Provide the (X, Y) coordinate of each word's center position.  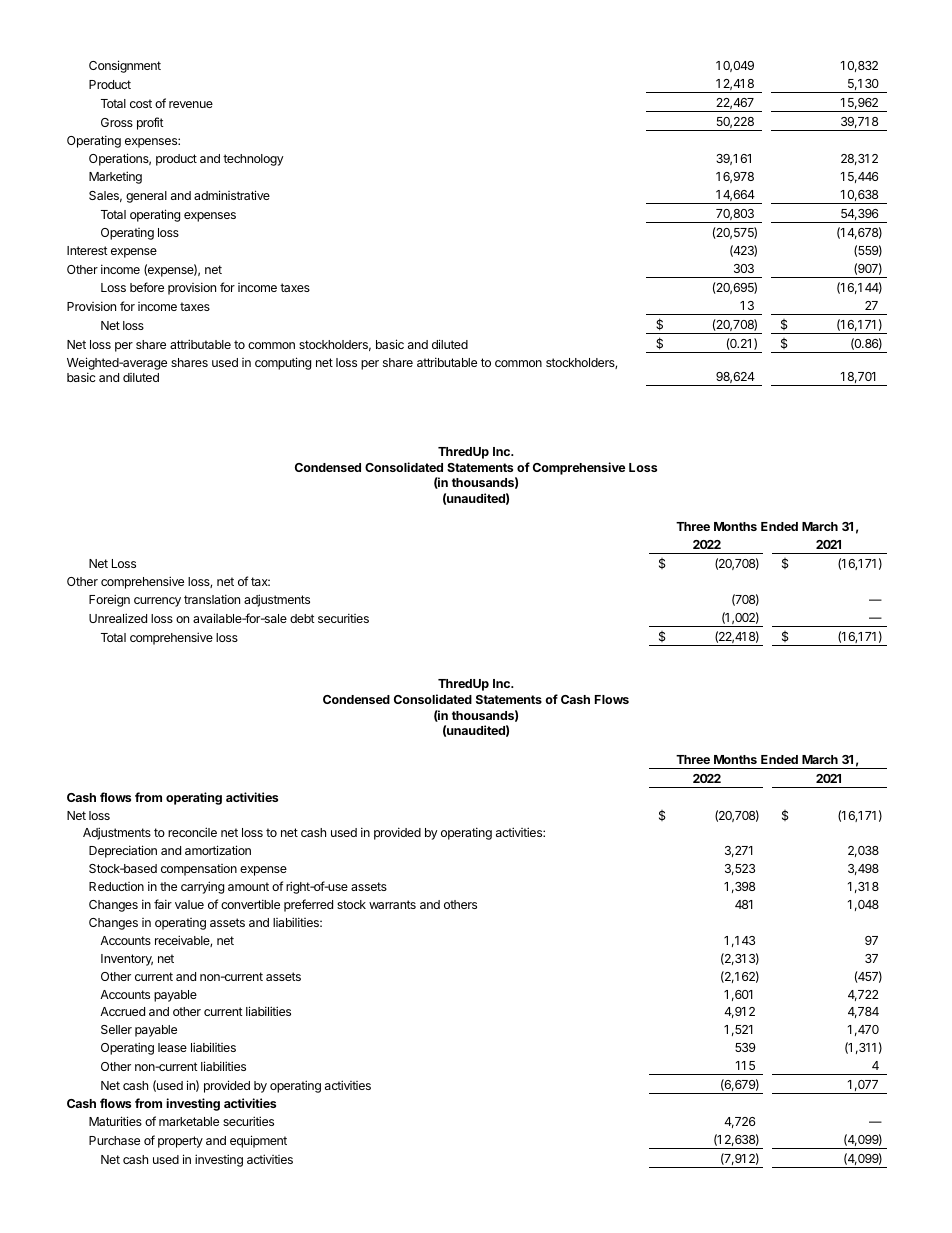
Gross (117, 122)
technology (253, 160)
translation (212, 599)
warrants (392, 904)
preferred (308, 905)
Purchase (114, 1140)
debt (302, 618)
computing (283, 363)
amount (248, 886)
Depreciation (123, 851)
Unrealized (118, 618)
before (147, 287)
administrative (232, 195)
